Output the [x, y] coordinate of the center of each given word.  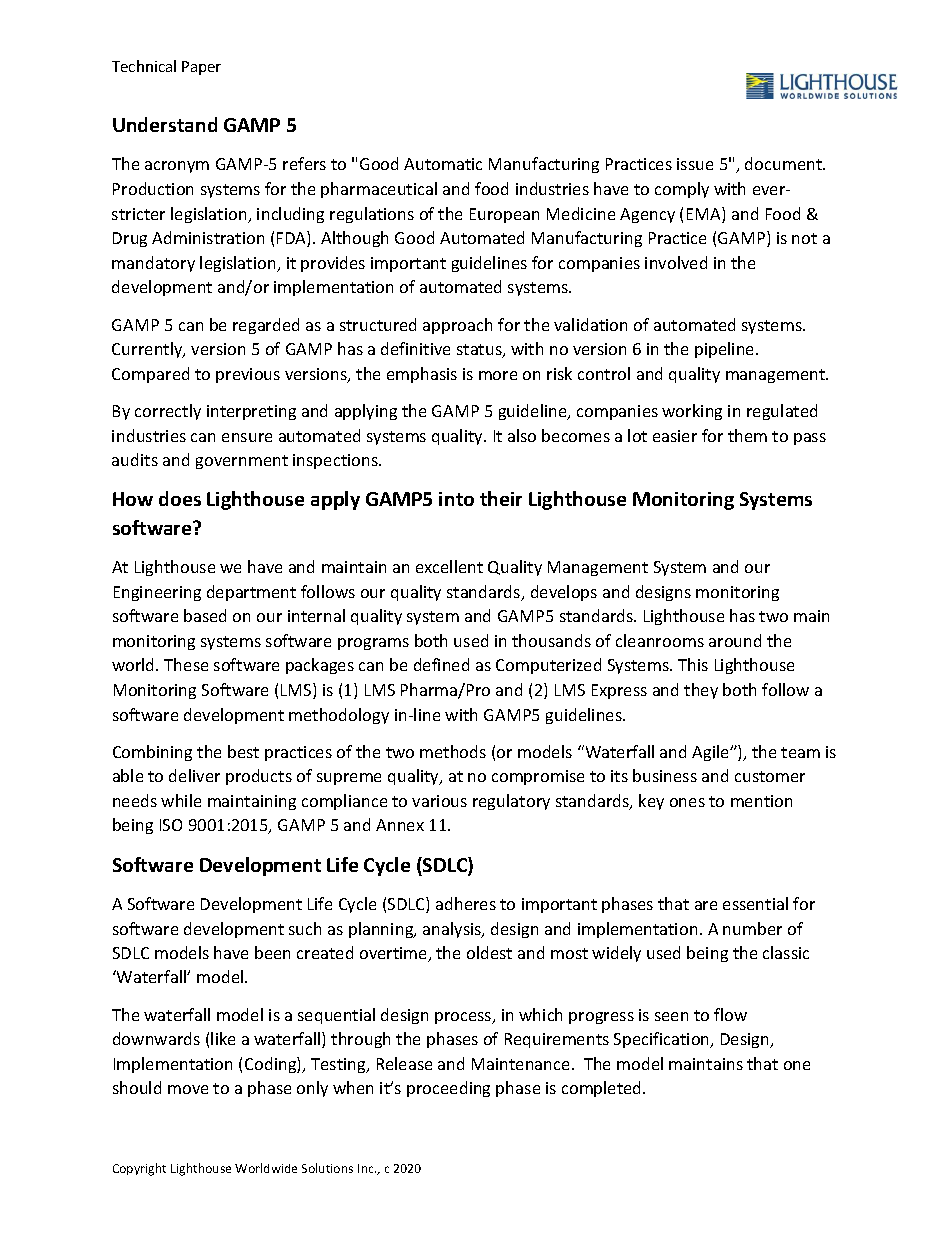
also [522, 435]
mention [761, 801]
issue [695, 164]
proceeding [448, 1089]
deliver [194, 775]
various [439, 801]
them [747, 435]
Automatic [443, 164]
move [188, 1089]
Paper [201, 68]
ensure [247, 437]
